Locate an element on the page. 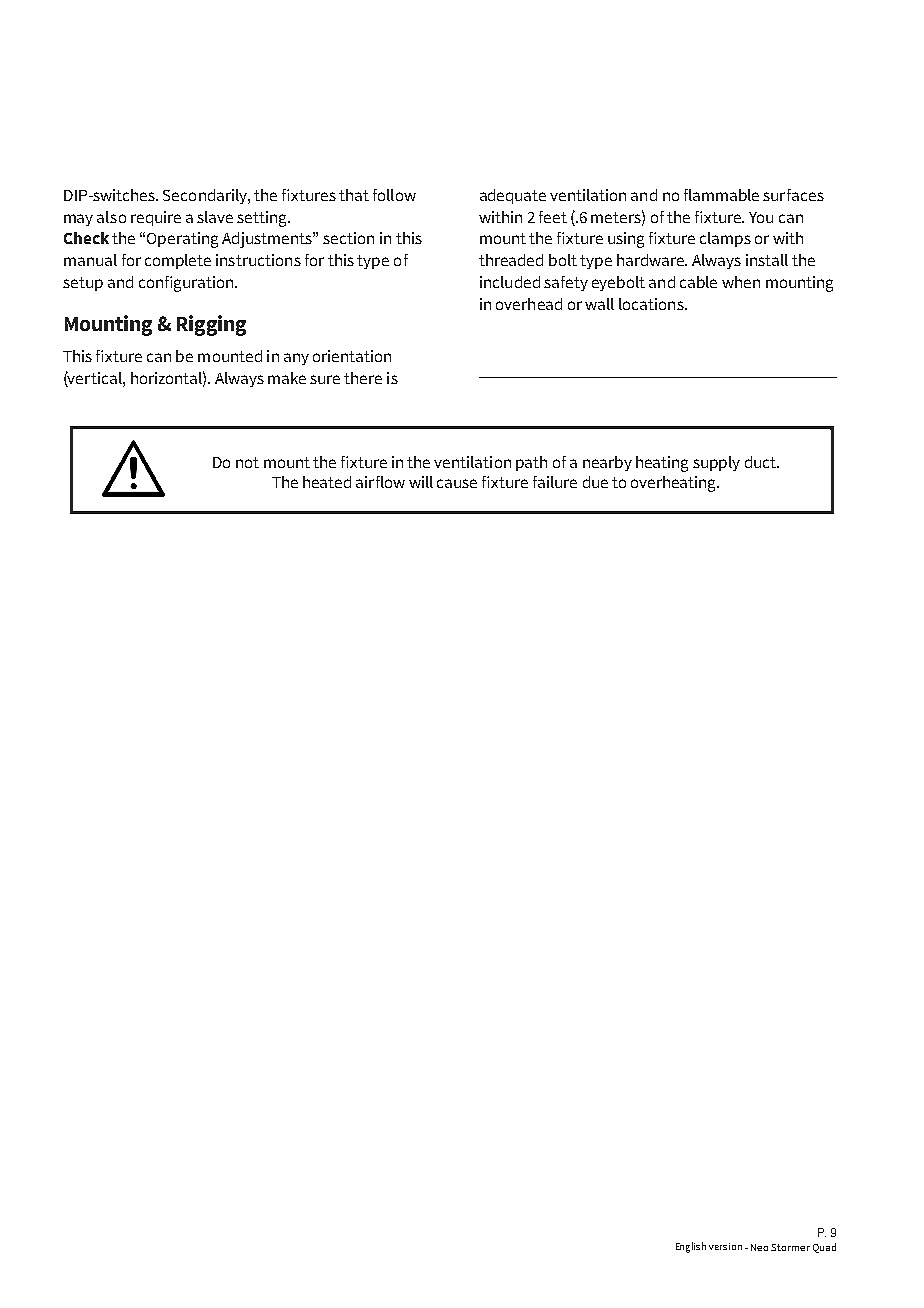 This image has width=924, height=1308. clamps is located at coordinates (725, 239).
